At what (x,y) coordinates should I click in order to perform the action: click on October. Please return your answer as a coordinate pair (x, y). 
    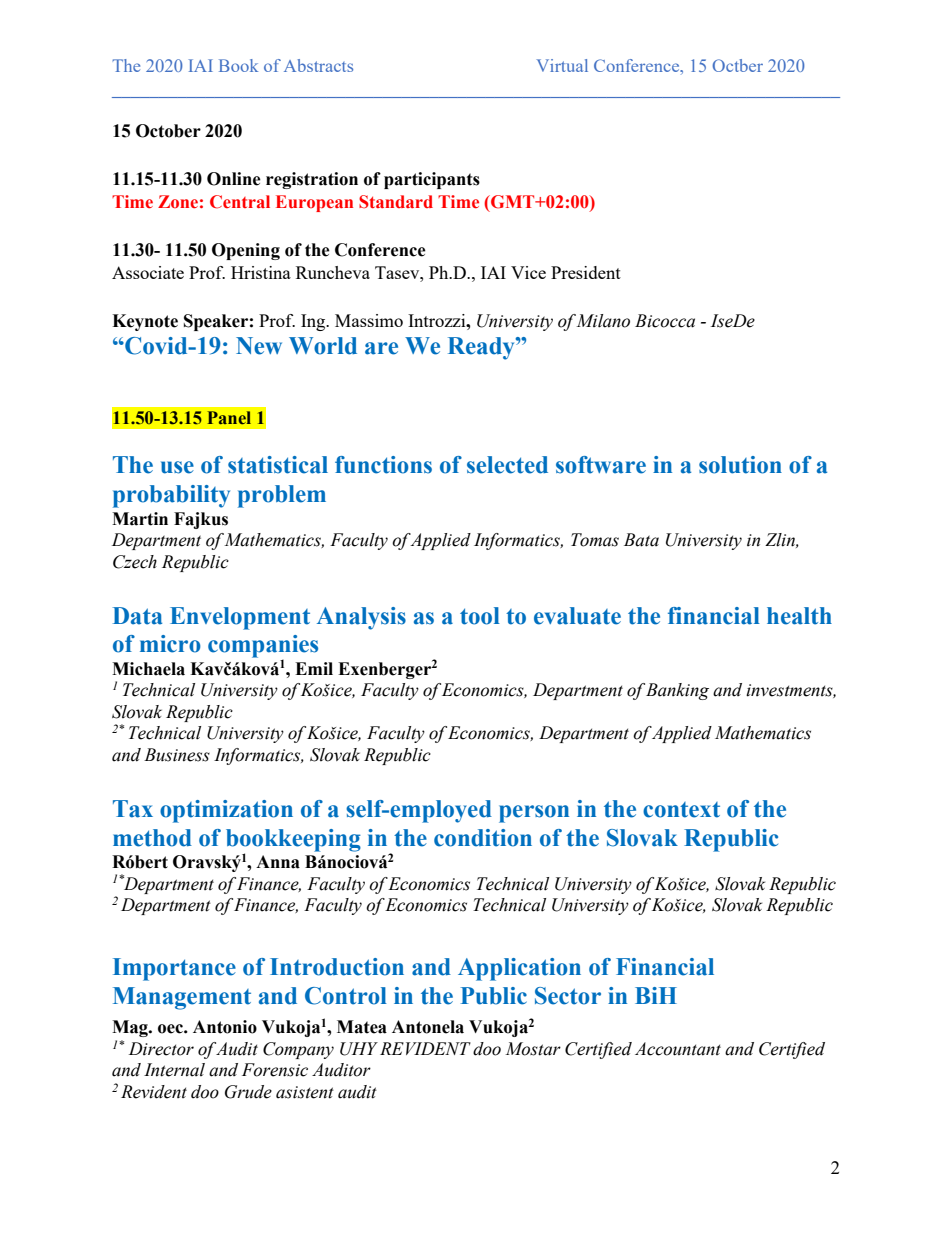
    Looking at the image, I should click on (168, 131).
